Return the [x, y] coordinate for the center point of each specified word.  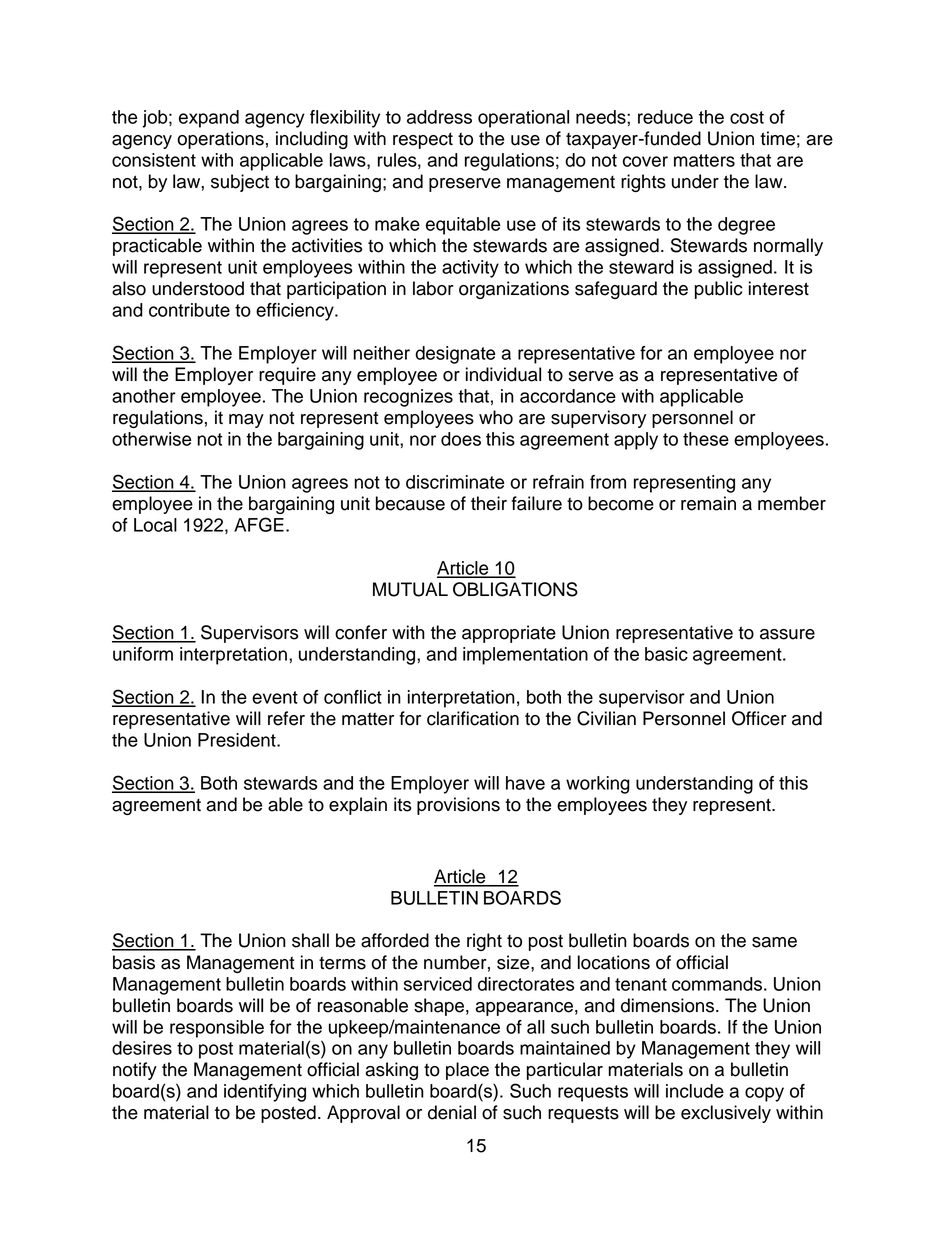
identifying [265, 1093]
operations [220, 140]
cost [747, 117]
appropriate [509, 634]
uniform [143, 654]
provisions [458, 806]
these [706, 439]
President [238, 740]
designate [455, 355]
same [774, 942]
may [246, 421]
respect [423, 140]
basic [666, 654]
